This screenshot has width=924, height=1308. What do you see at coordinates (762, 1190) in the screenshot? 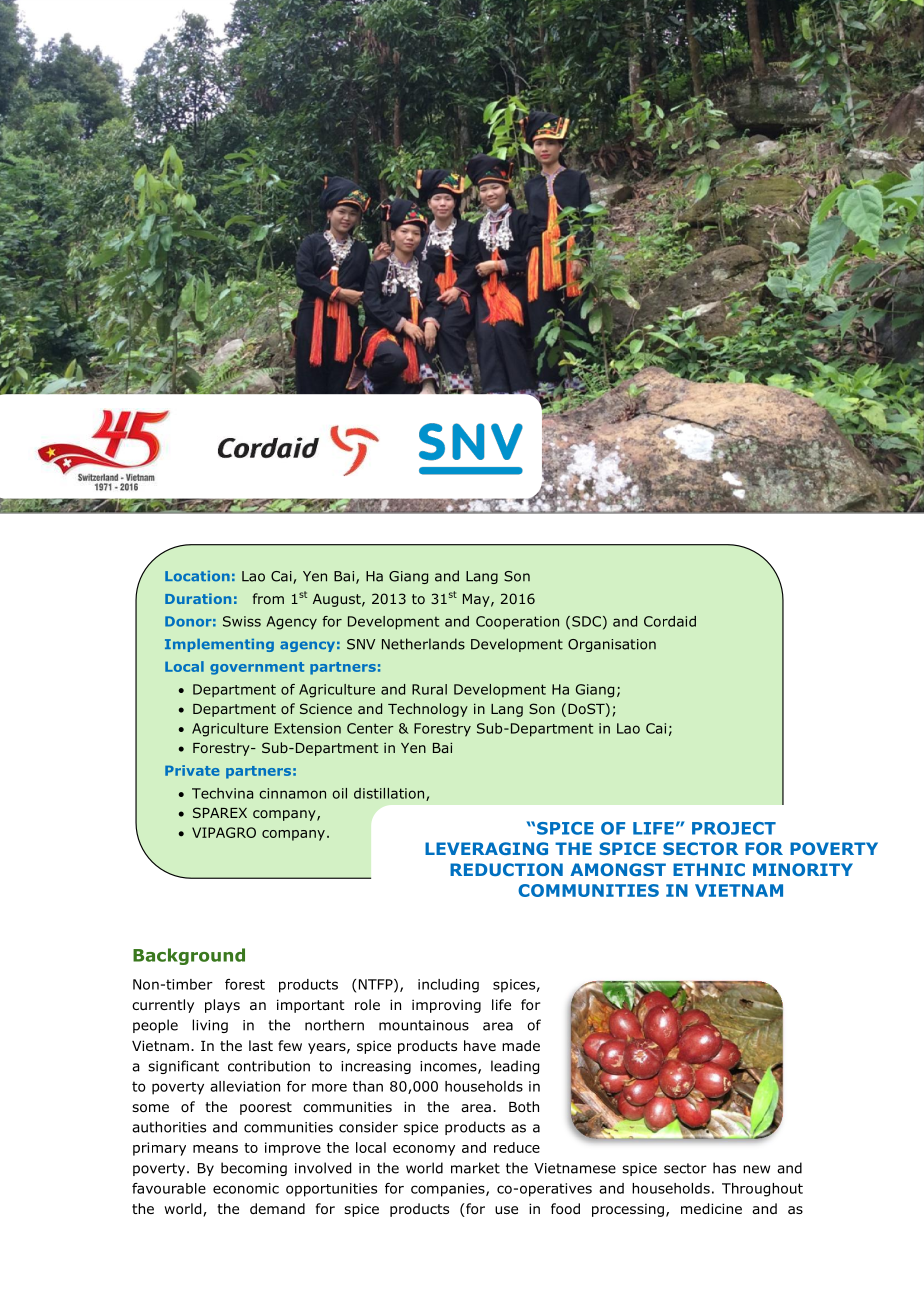
I see `Throughout` at bounding box center [762, 1190].
